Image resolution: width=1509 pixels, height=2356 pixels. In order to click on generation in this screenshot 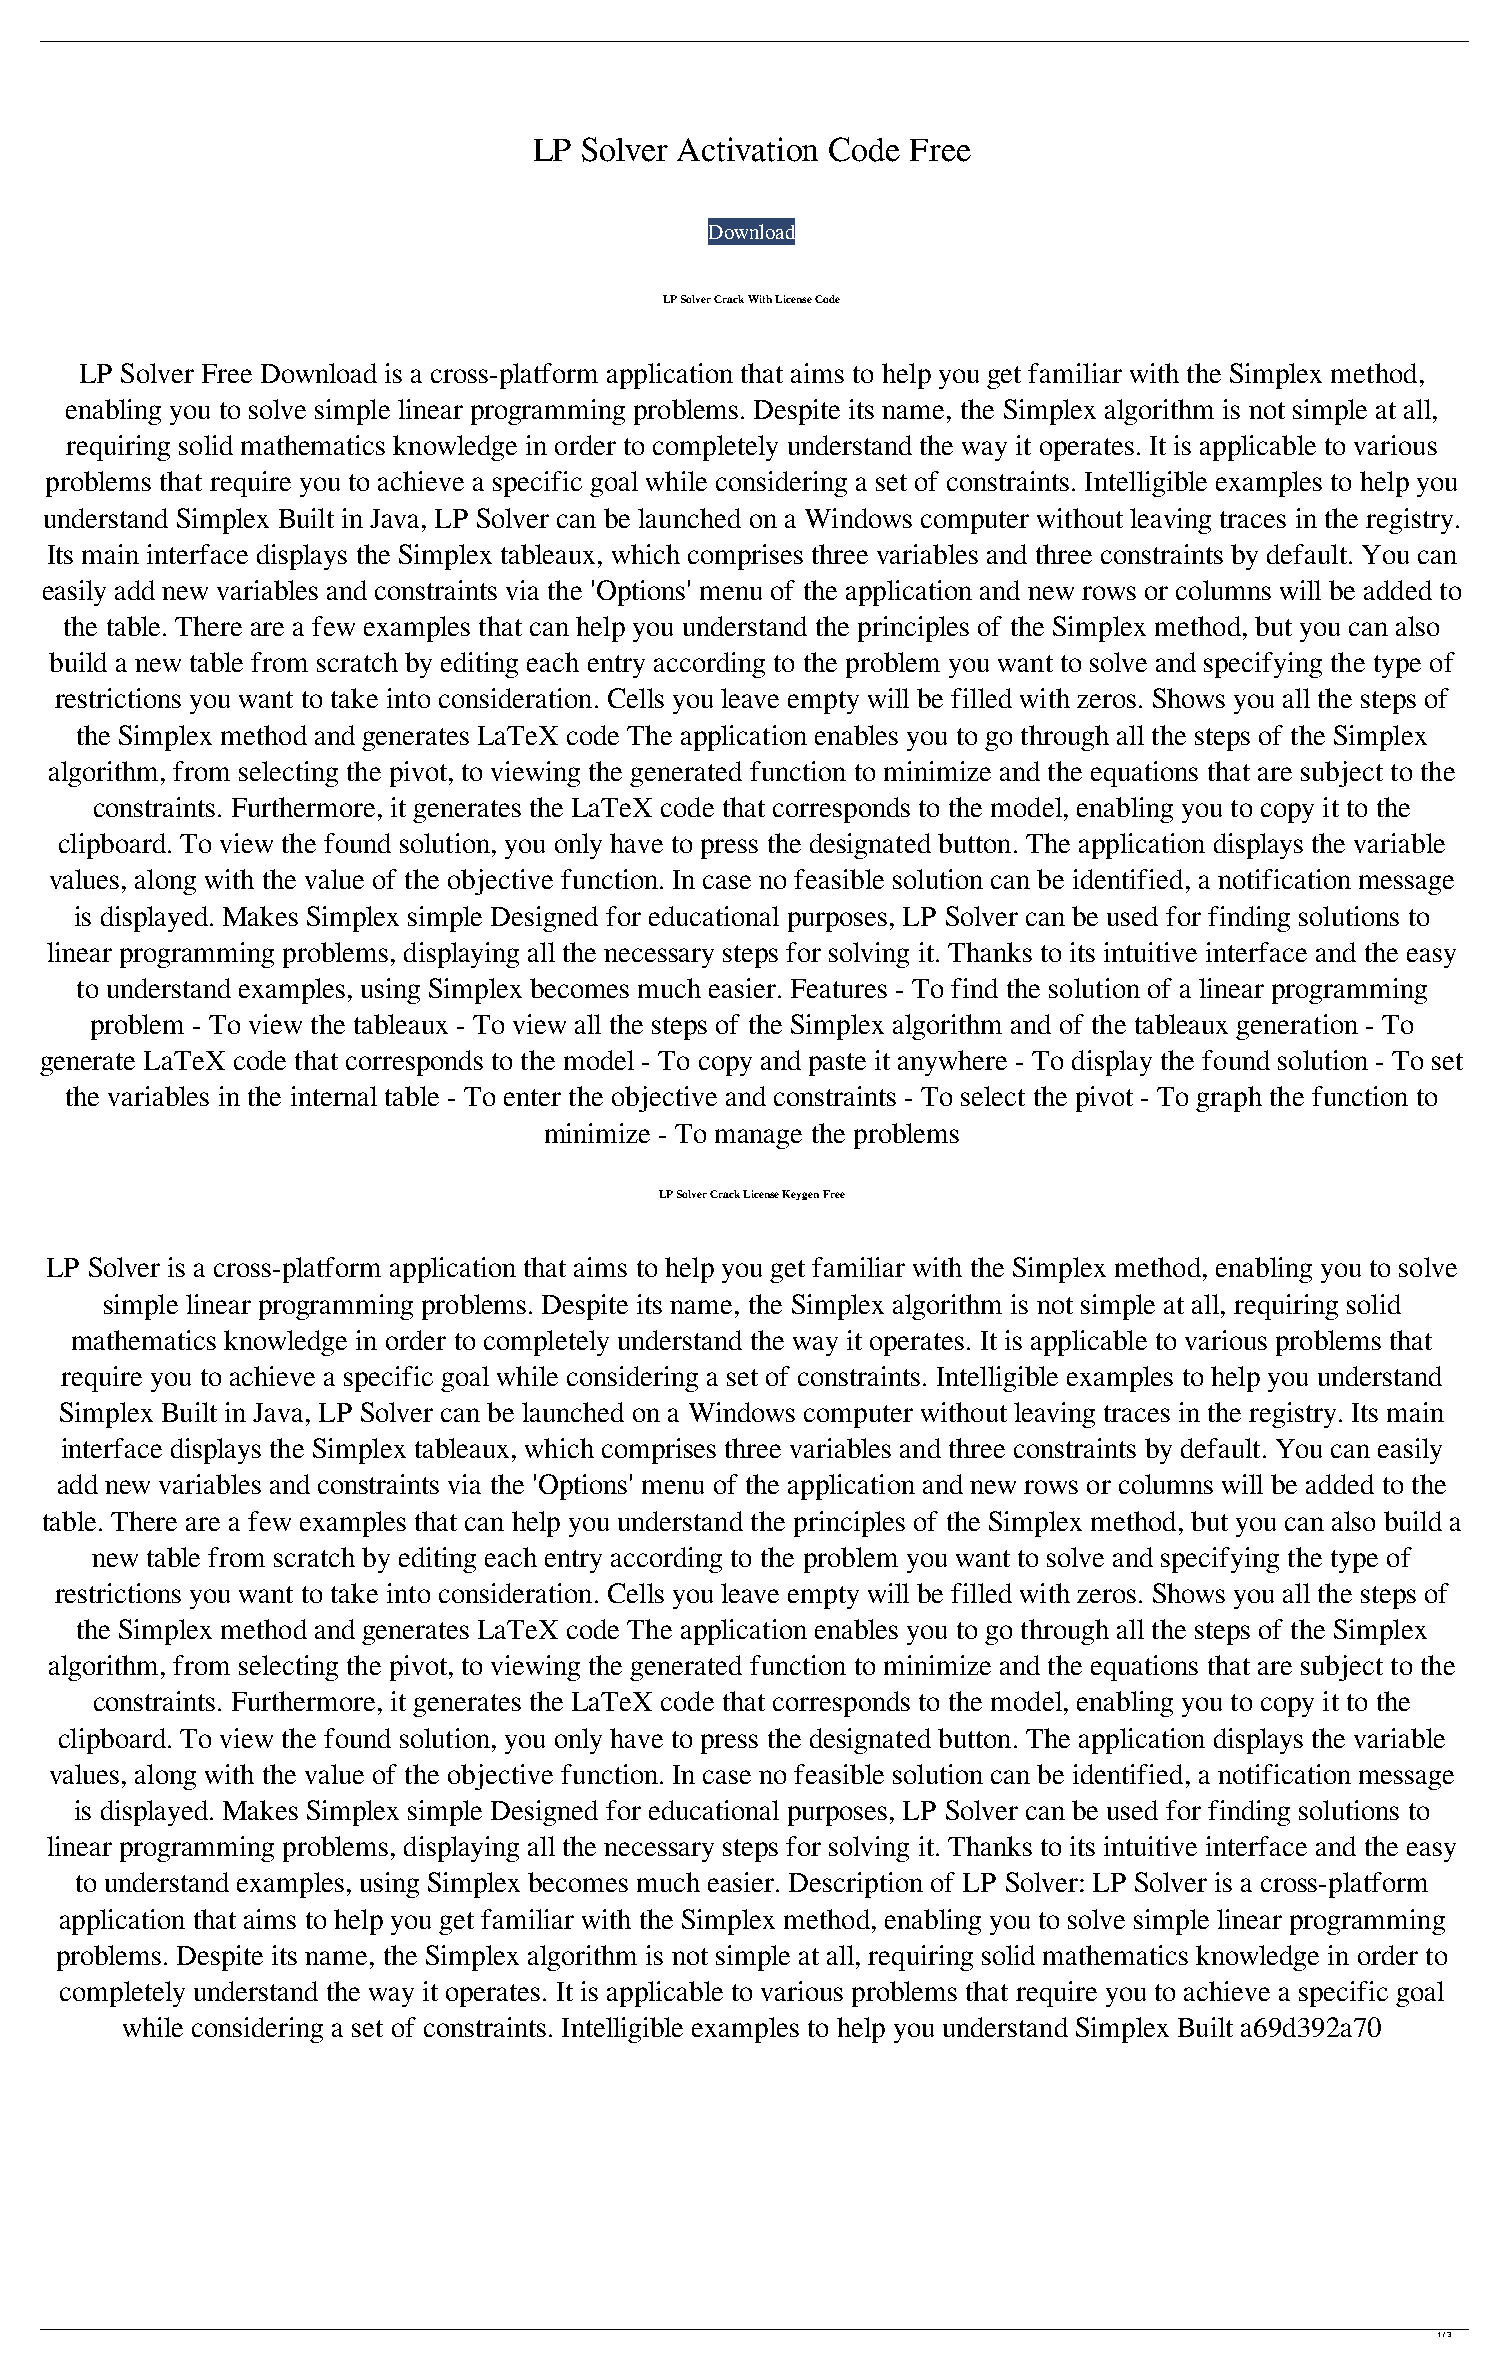, I will do `click(1297, 1027)`.
